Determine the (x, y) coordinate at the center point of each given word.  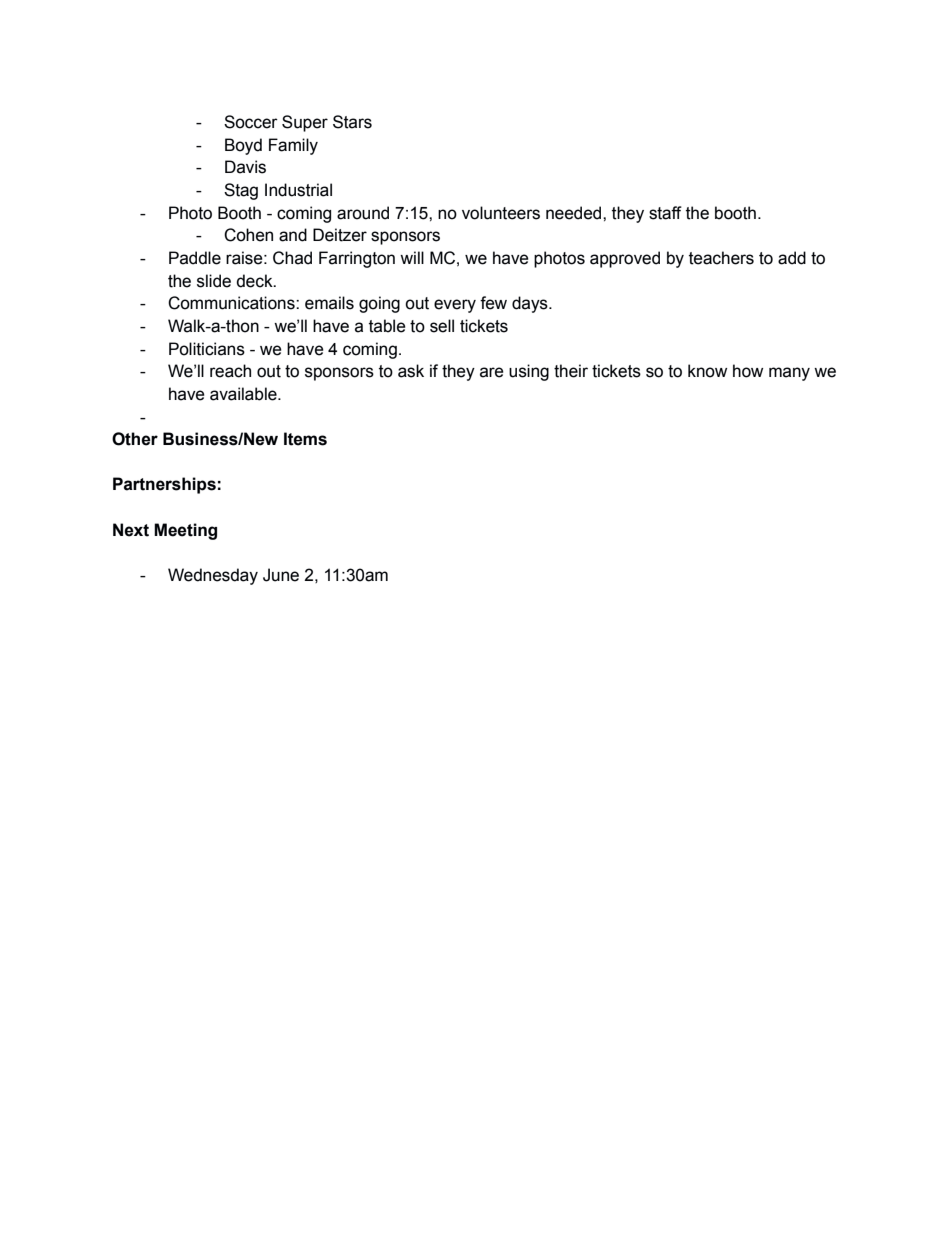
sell (442, 326)
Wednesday (213, 576)
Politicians (207, 349)
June (281, 575)
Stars (352, 122)
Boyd (243, 146)
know (707, 371)
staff (665, 213)
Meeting (185, 531)
